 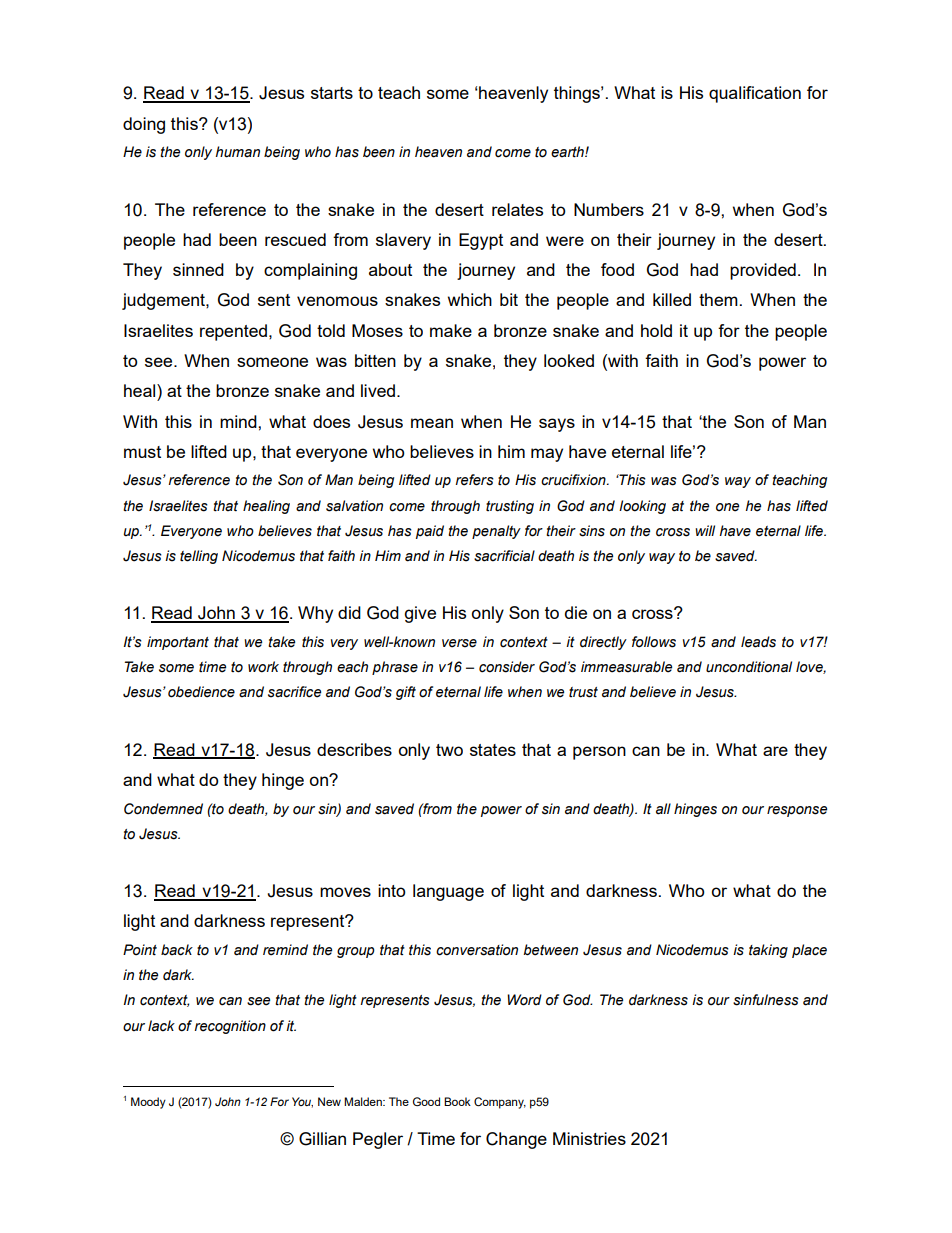 What do you see at coordinates (178, 643) in the screenshot?
I see `important` at bounding box center [178, 643].
